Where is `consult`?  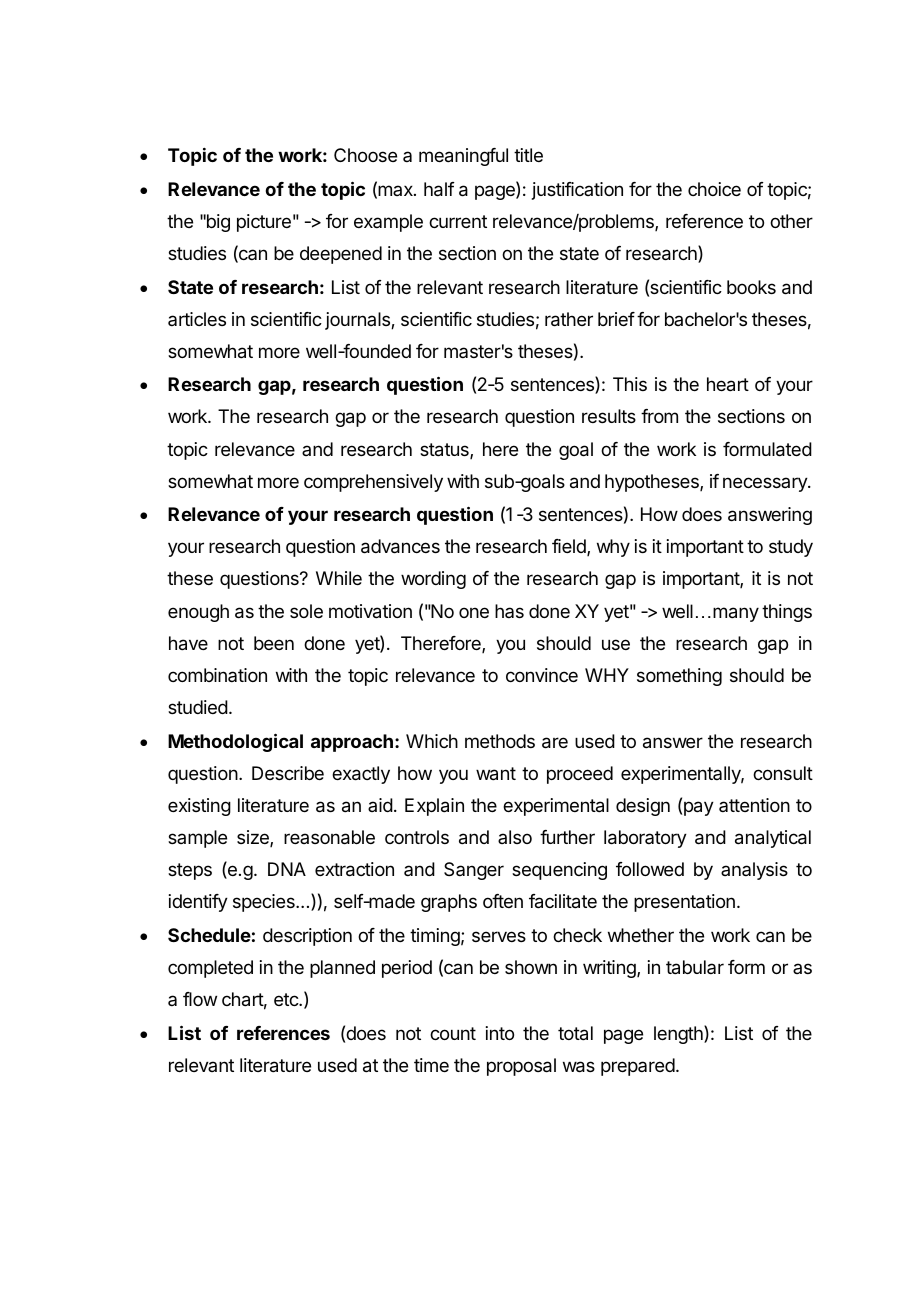 consult is located at coordinates (783, 773).
